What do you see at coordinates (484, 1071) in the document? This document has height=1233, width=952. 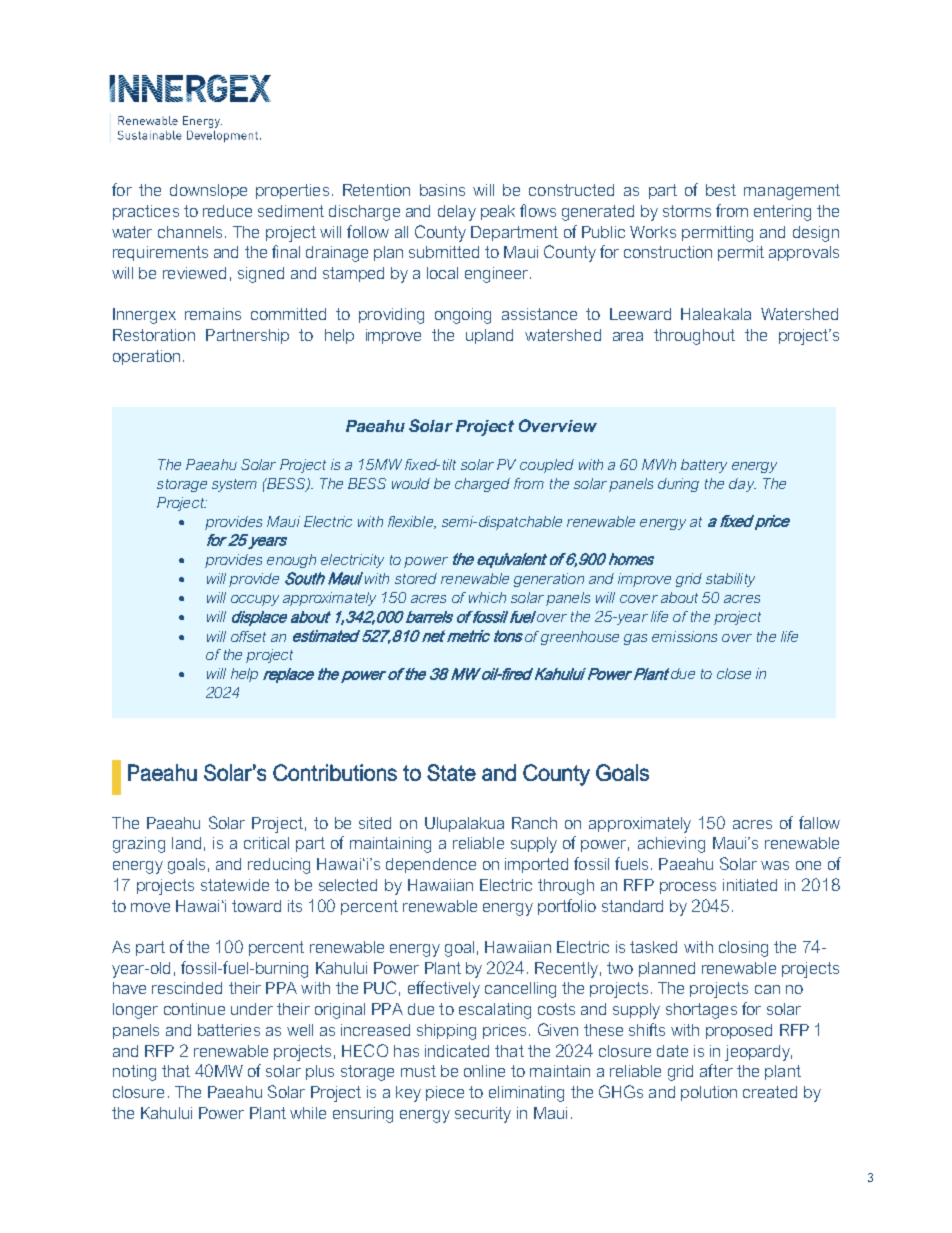 I see `online` at bounding box center [484, 1071].
